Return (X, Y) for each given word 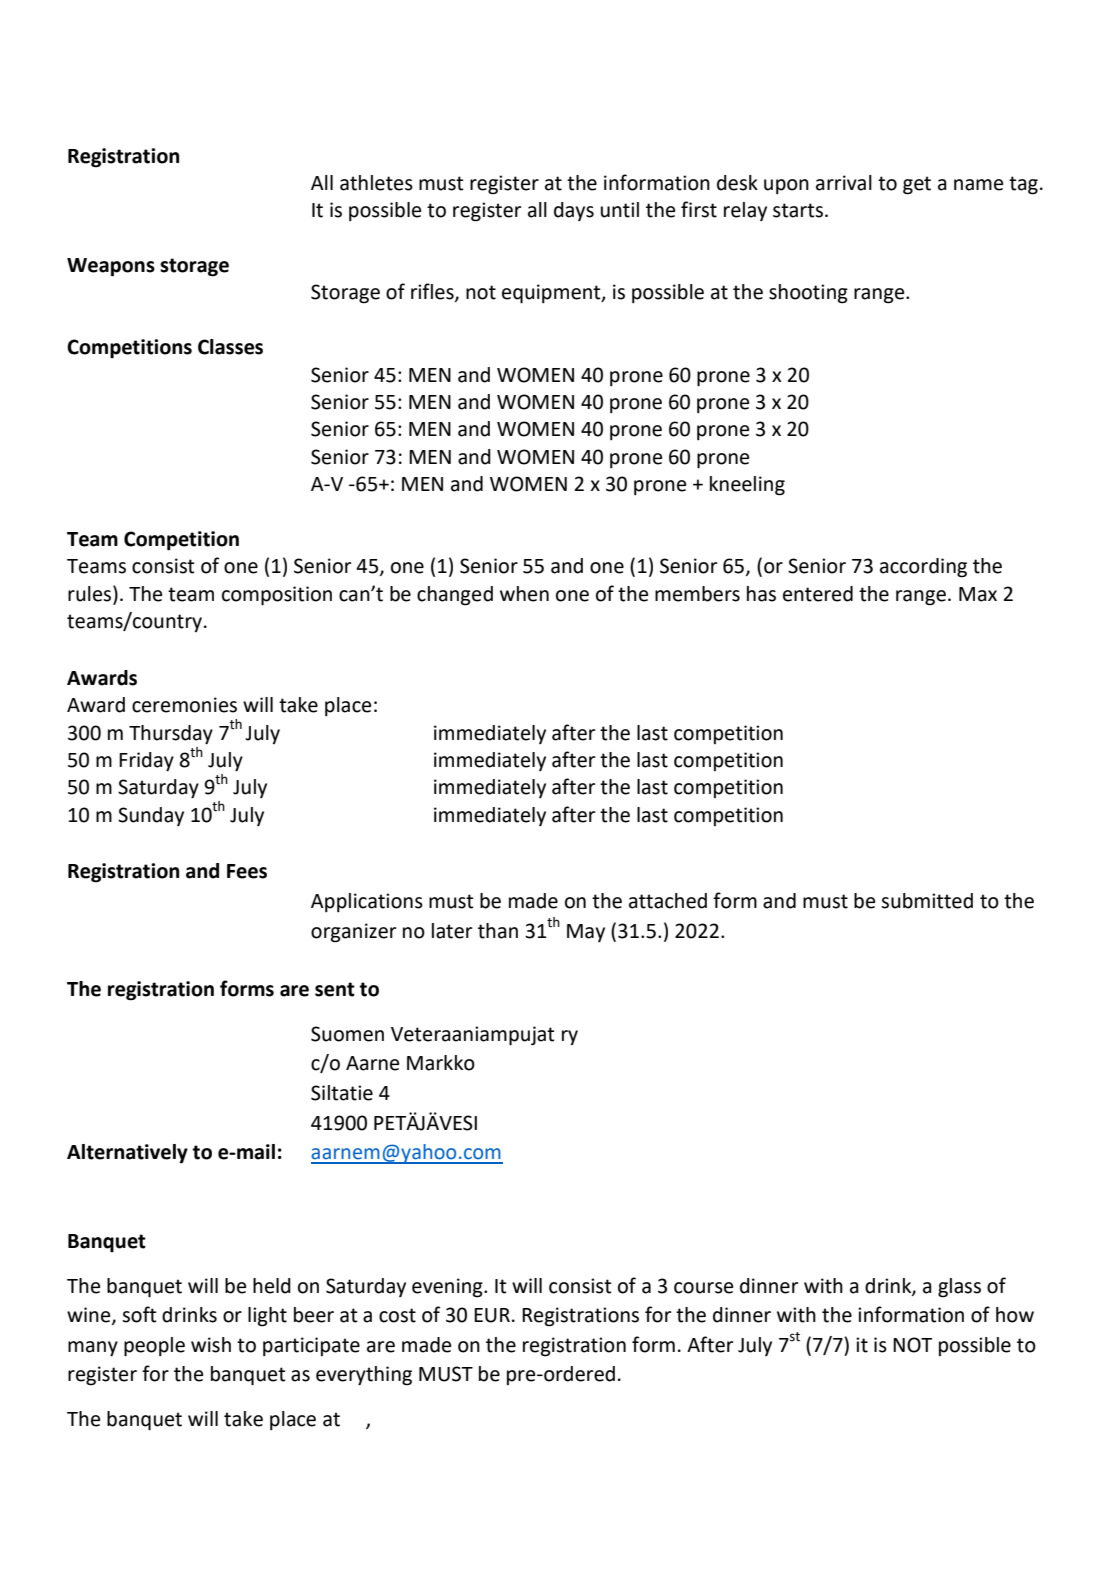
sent (335, 989)
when (524, 594)
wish (211, 1345)
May (586, 933)
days (574, 211)
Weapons (111, 267)
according (923, 568)
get (917, 185)
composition (277, 596)
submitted (927, 901)
